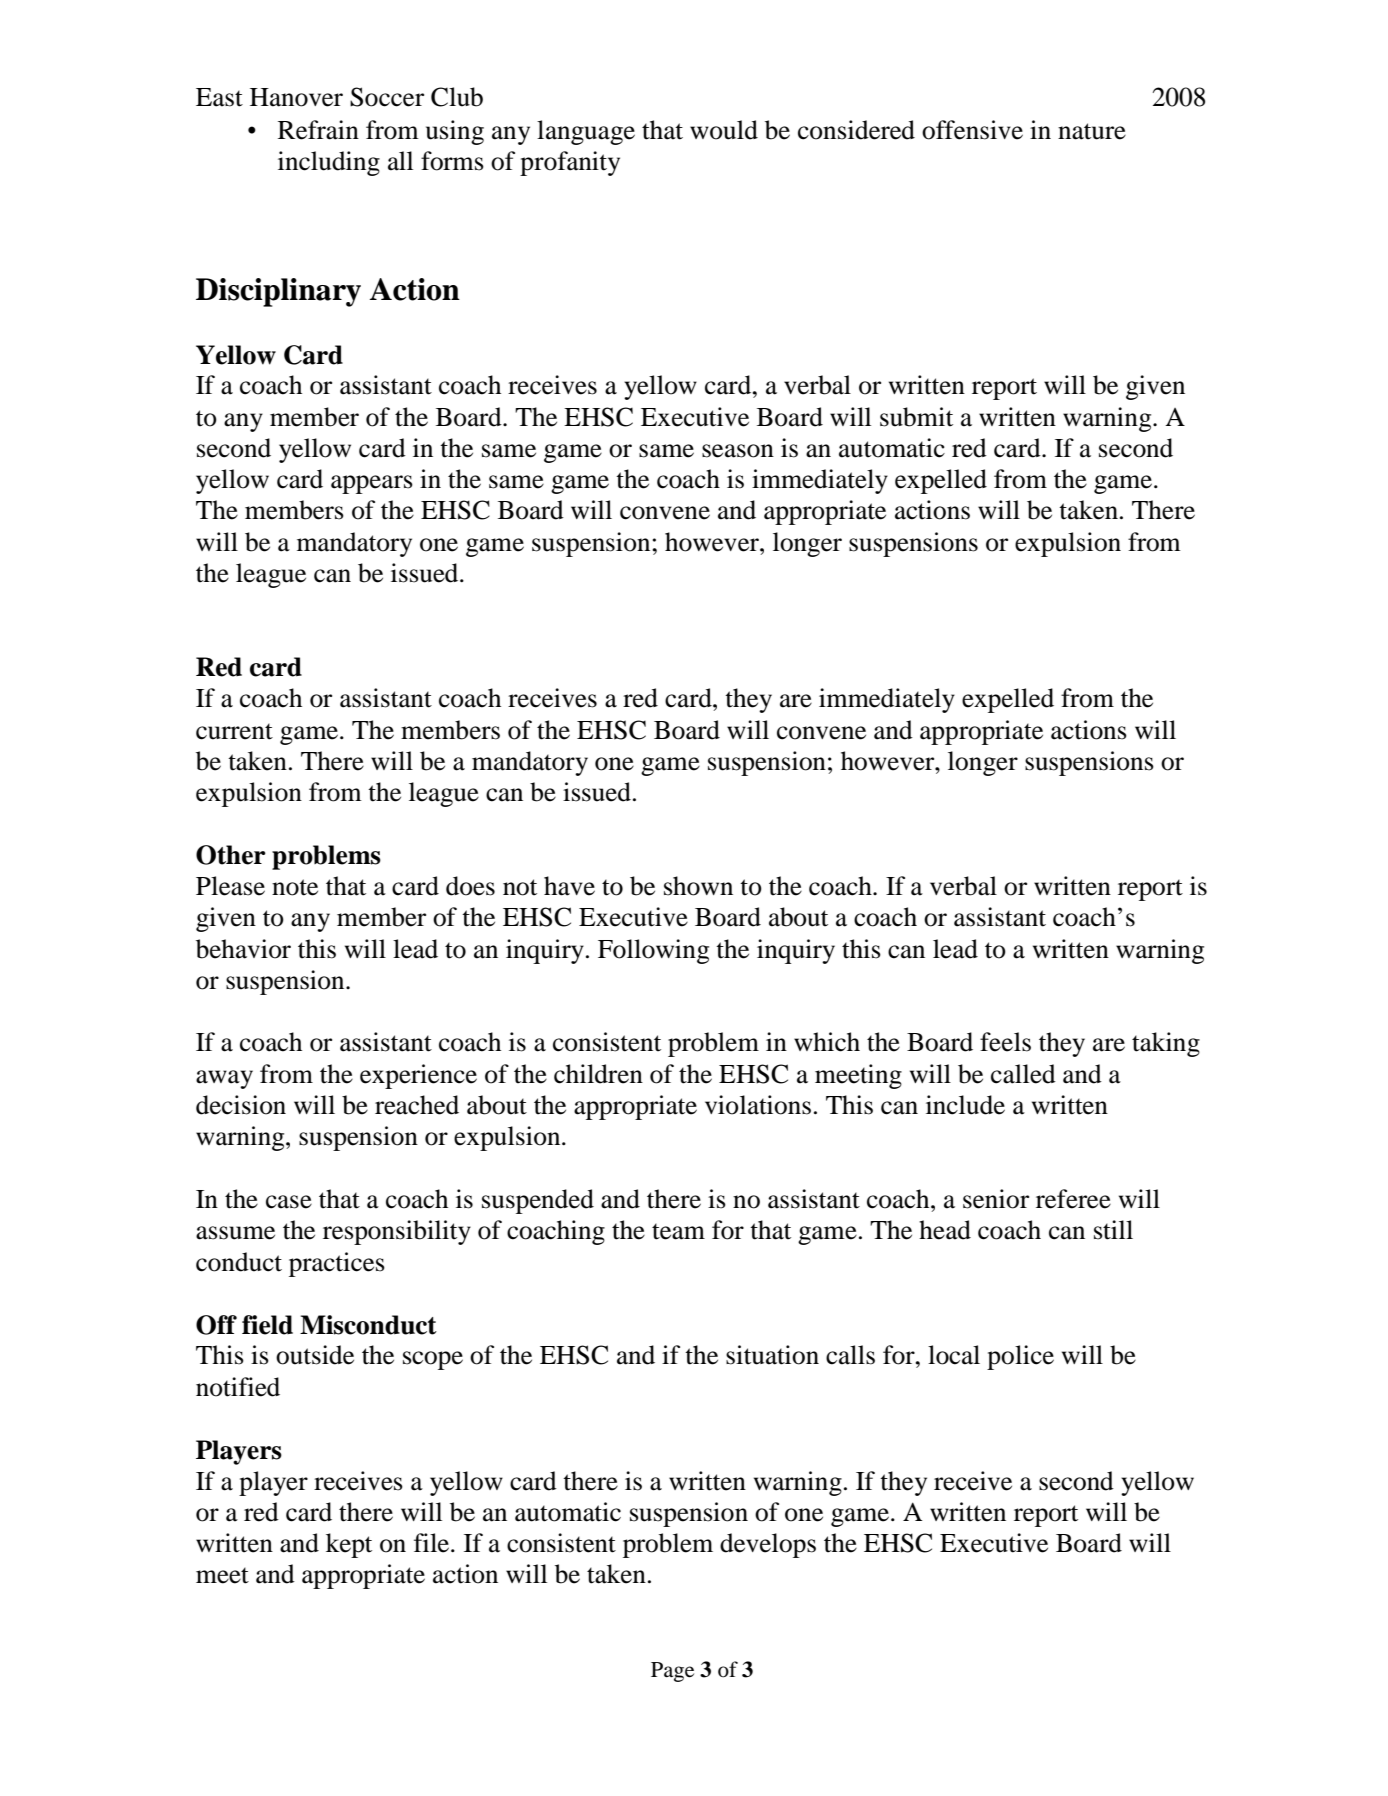  Describe the element at coordinates (1005, 1042) in the screenshot. I see `feels` at that location.
